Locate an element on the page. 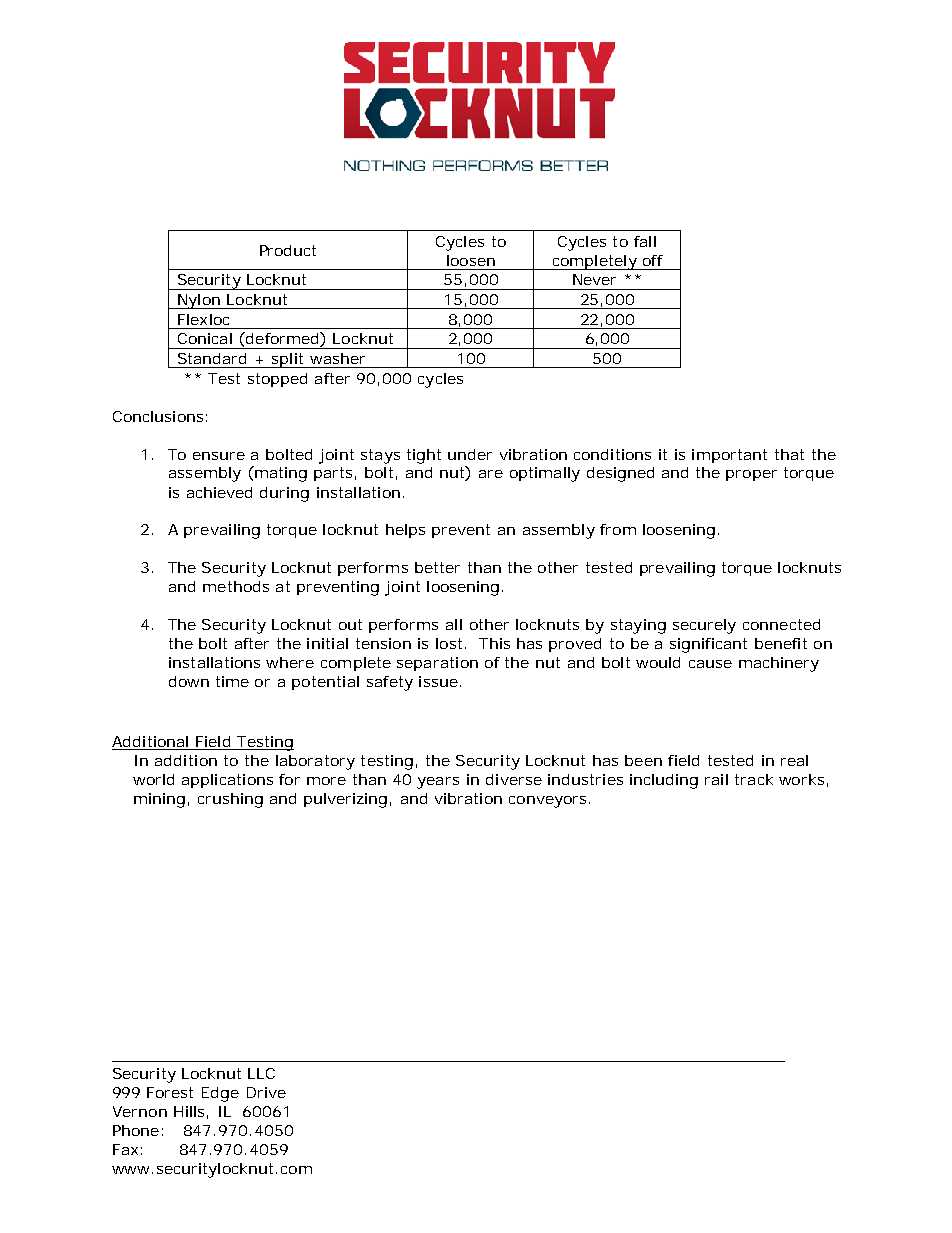  applications is located at coordinates (227, 781).
